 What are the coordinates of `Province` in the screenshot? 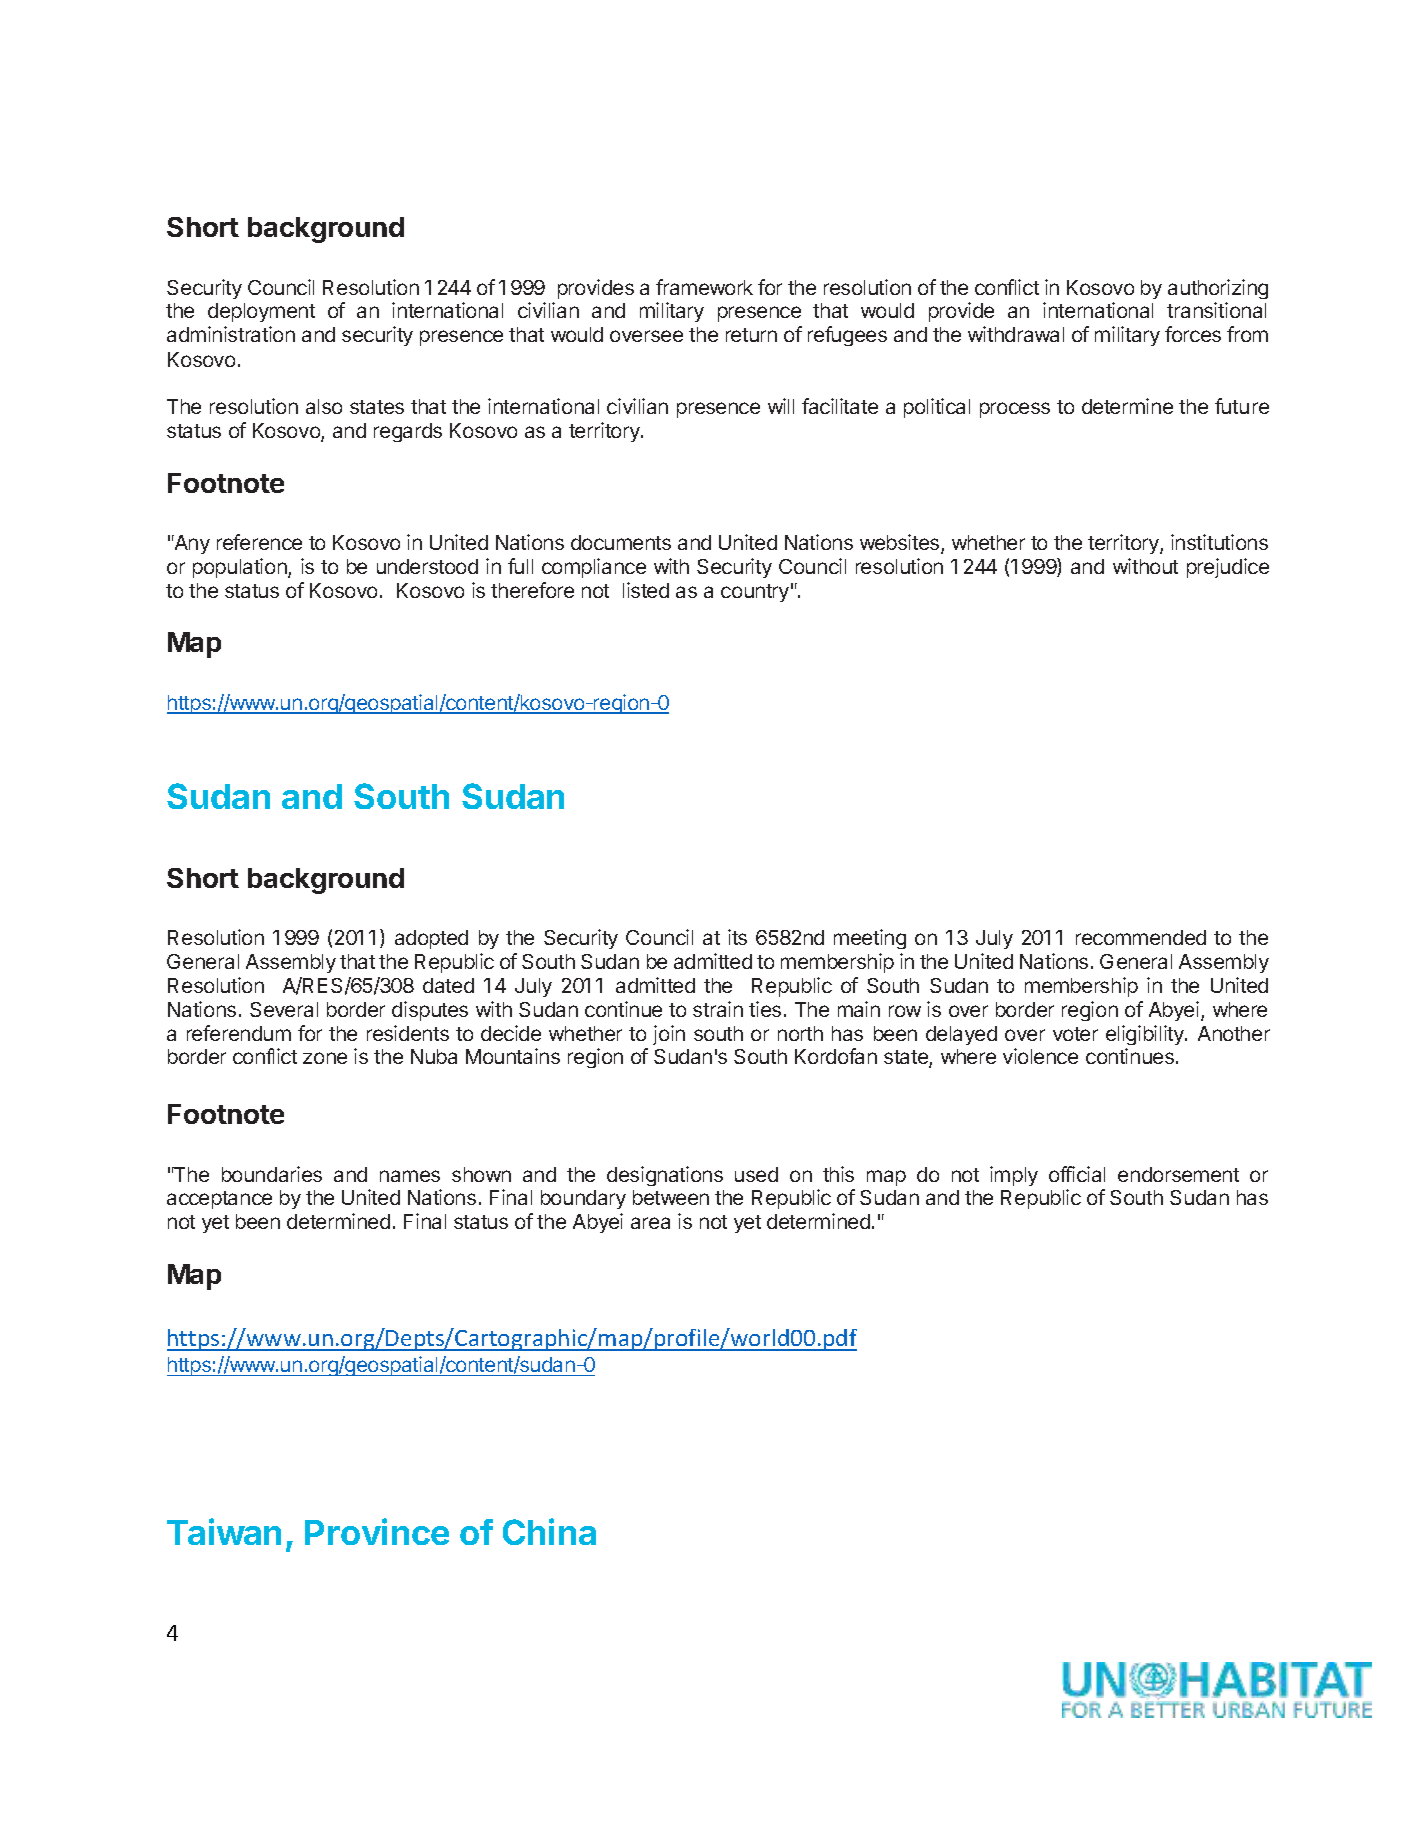 It's located at (377, 1531).
